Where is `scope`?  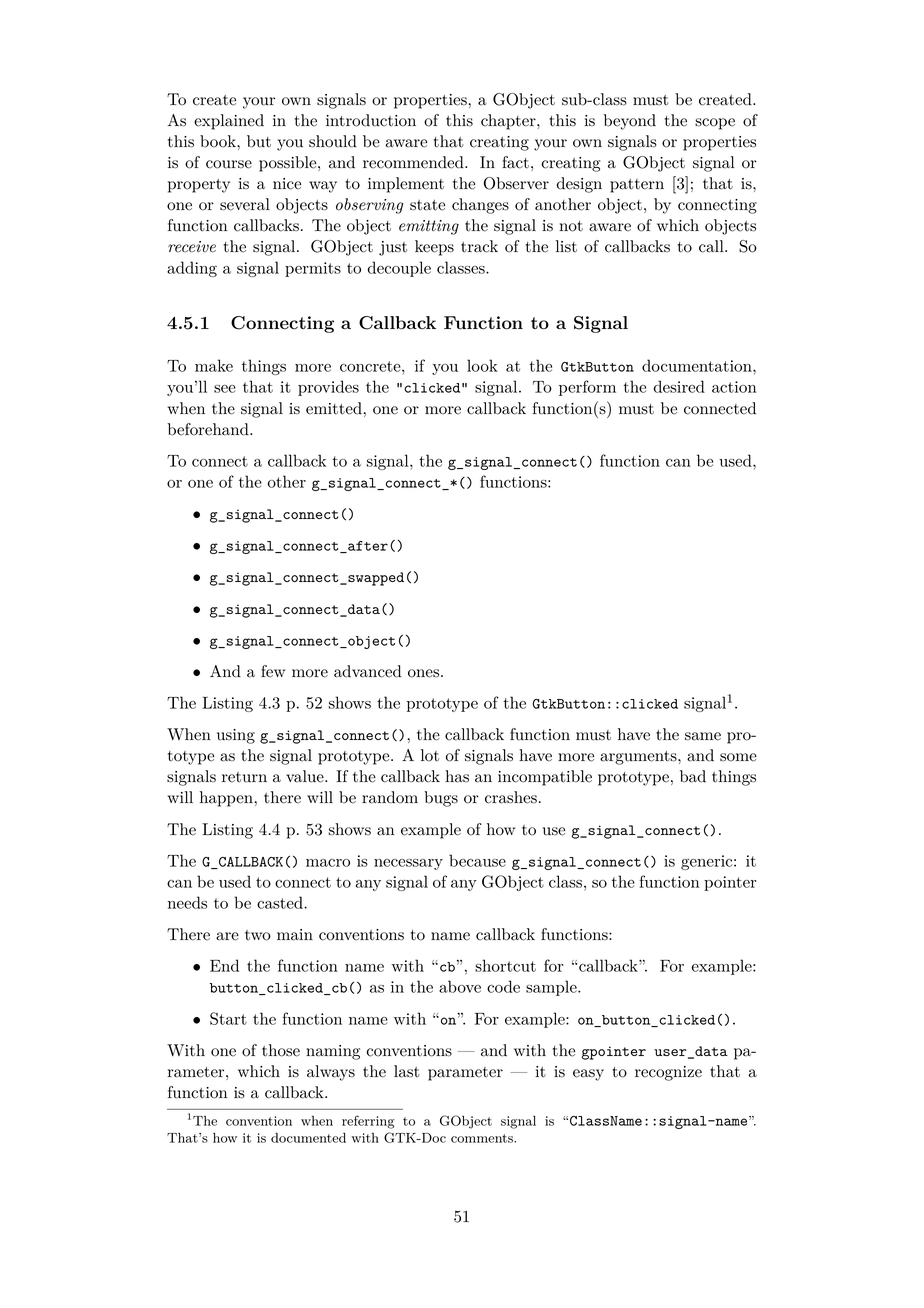
scope is located at coordinates (715, 124).
